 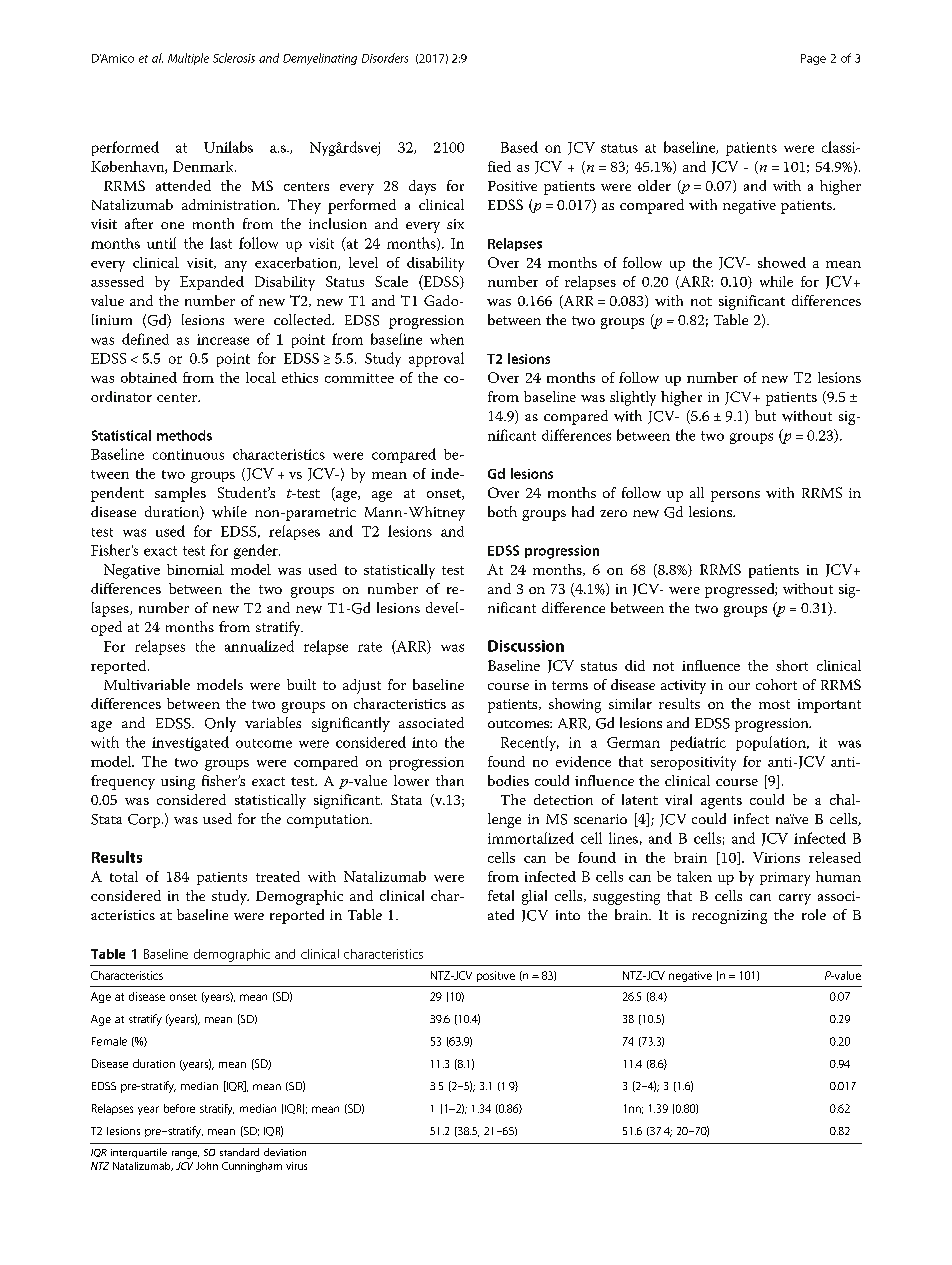 I want to click on agents, so click(x=721, y=802).
